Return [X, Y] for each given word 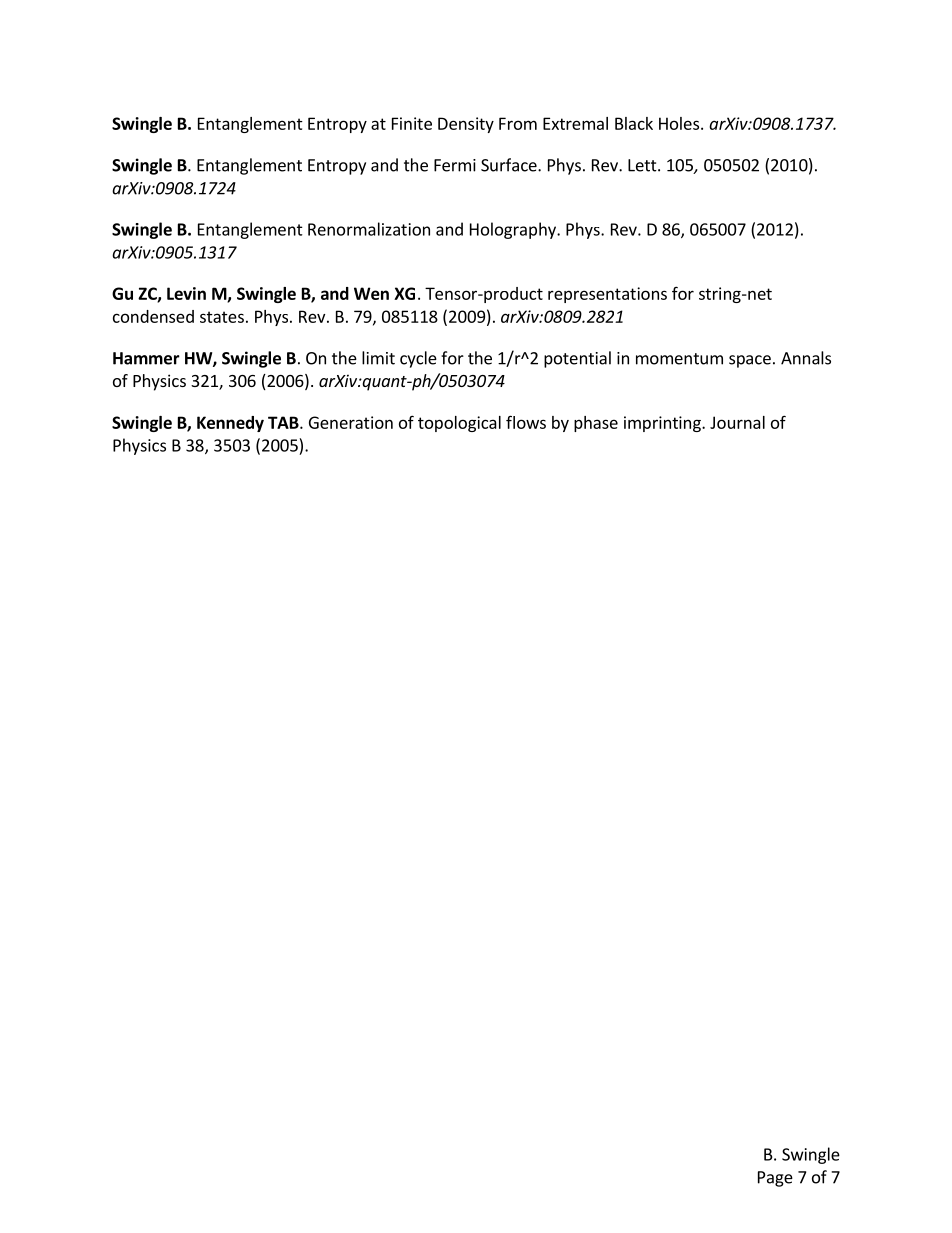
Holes [679, 123]
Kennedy [230, 424]
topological [459, 424]
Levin [186, 293]
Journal [737, 422]
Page [775, 1179]
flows [526, 422]
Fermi [455, 165]
